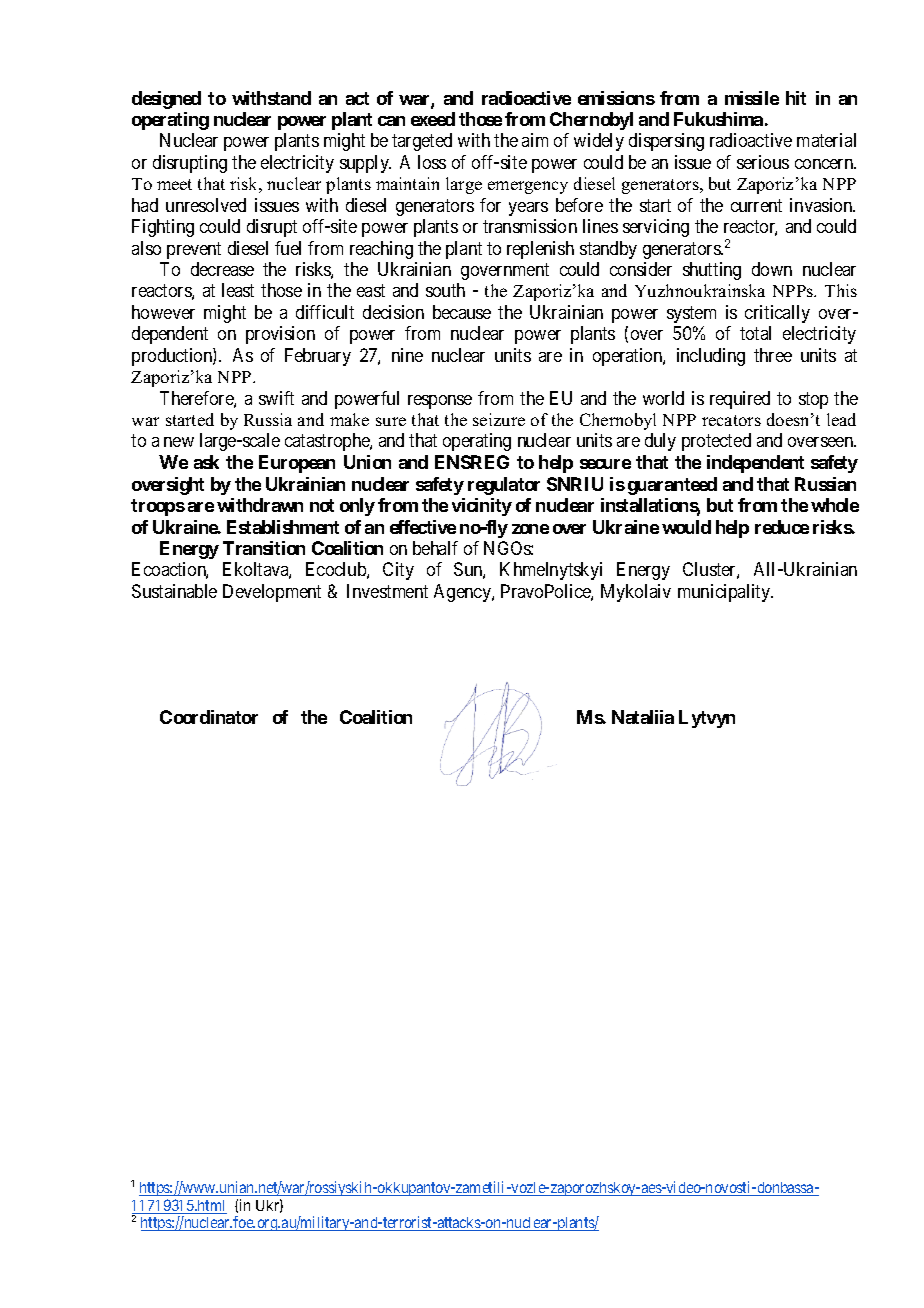  Describe the element at coordinates (782, 527) in the image. I see `reduce` at that location.
